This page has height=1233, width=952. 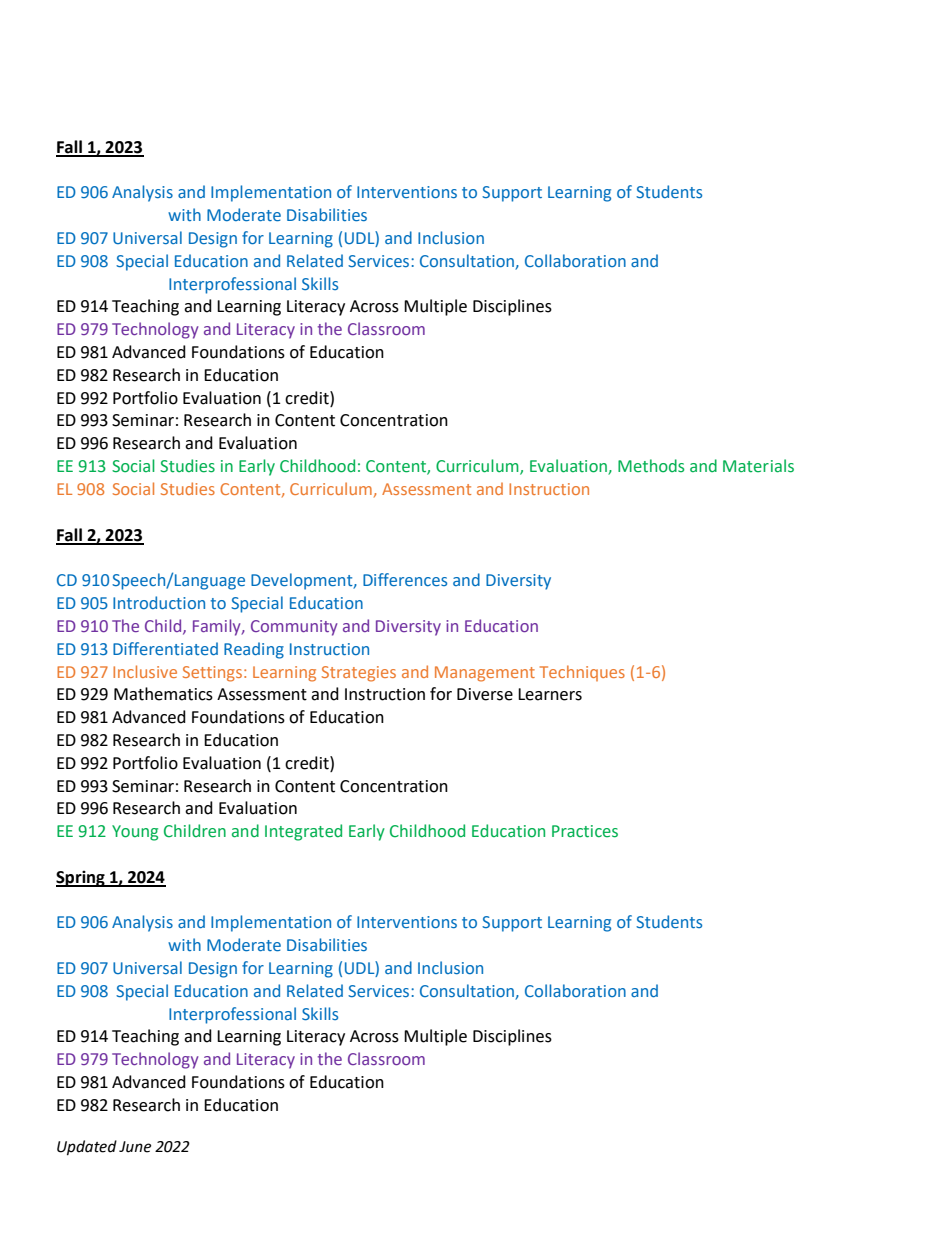 What do you see at coordinates (87, 1148) in the page?
I see `Updated` at bounding box center [87, 1148].
